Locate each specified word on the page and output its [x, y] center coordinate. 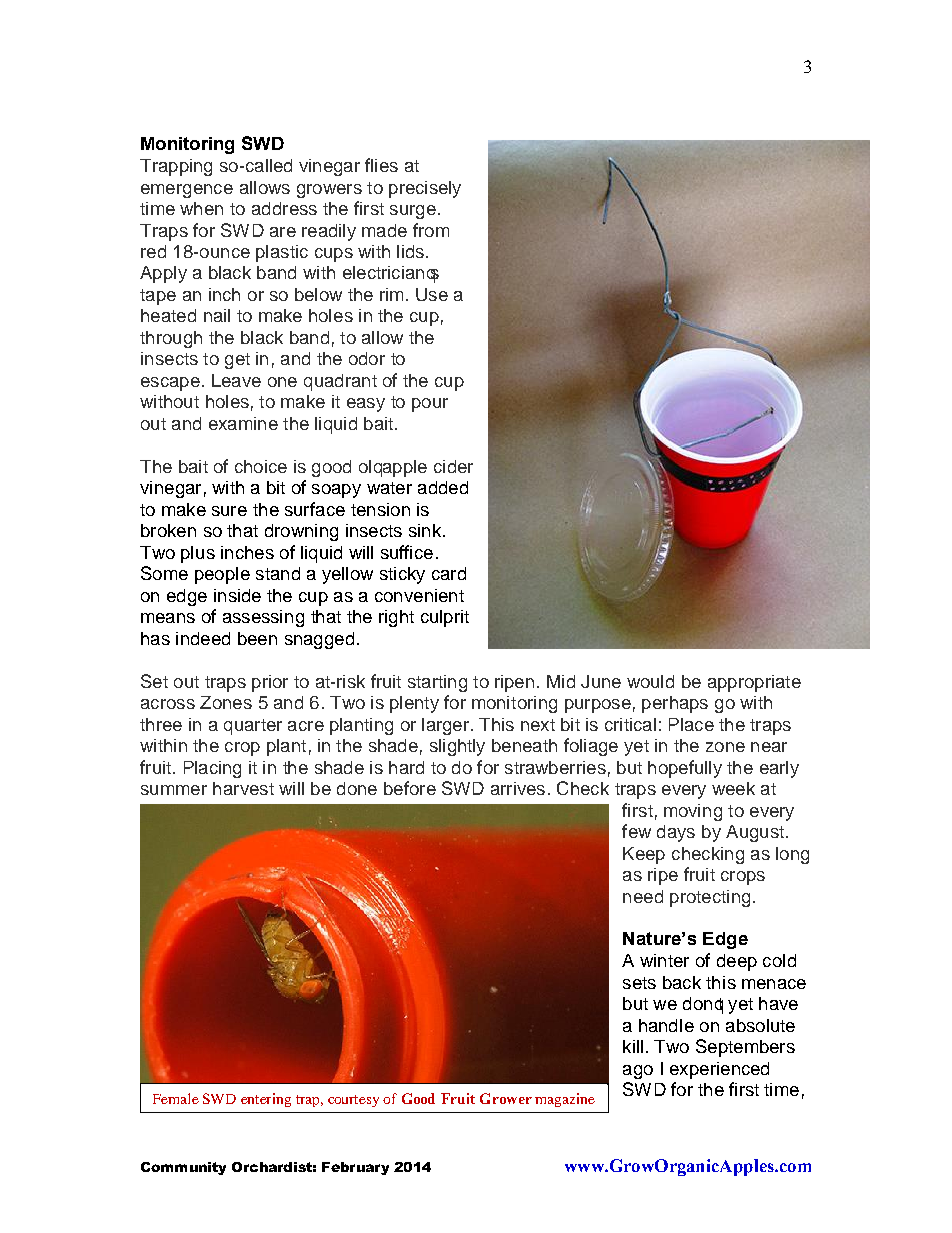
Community [183, 1168]
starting [437, 683]
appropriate [754, 683]
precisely [425, 189]
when [201, 208]
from [431, 230]
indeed [203, 638]
